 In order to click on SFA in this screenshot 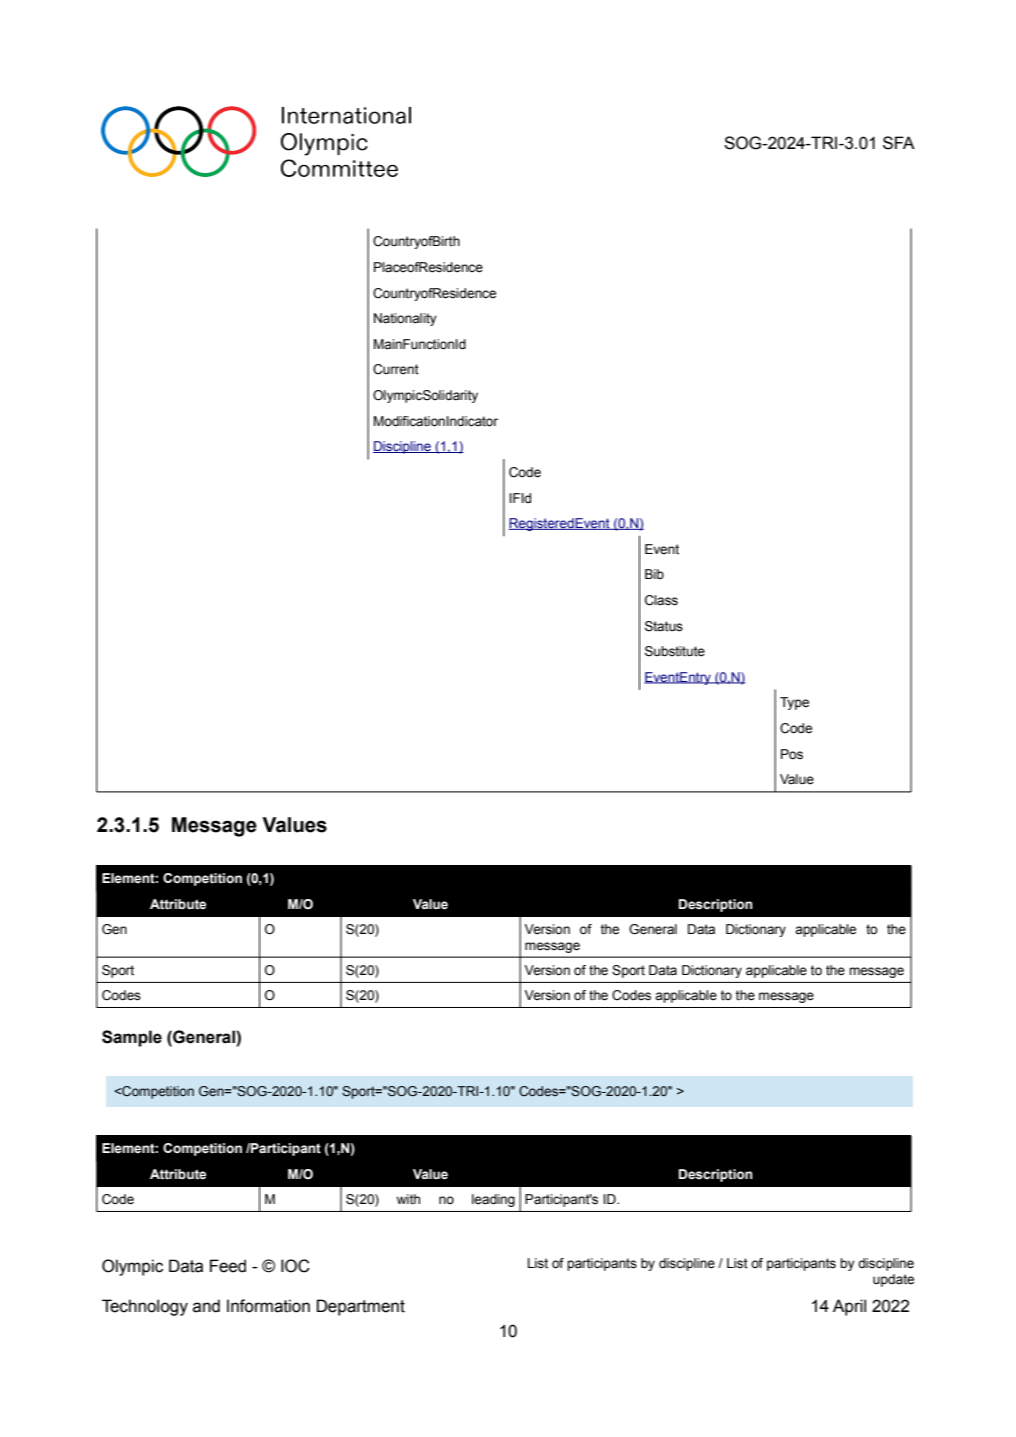, I will do `click(899, 143)`.
